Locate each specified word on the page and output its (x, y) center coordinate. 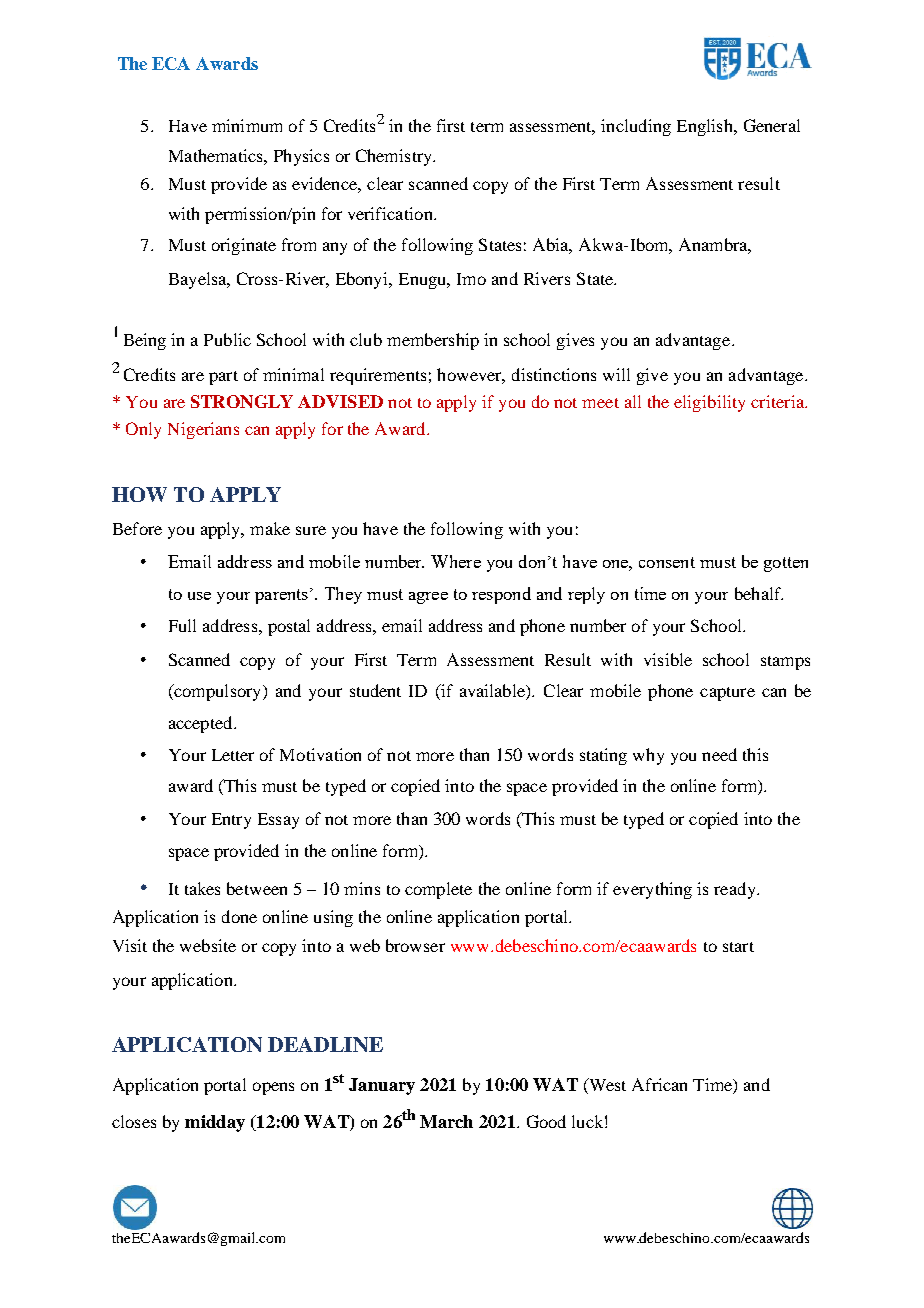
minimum (247, 125)
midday (215, 1123)
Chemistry (395, 157)
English (706, 127)
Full (182, 625)
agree (428, 598)
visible (668, 659)
